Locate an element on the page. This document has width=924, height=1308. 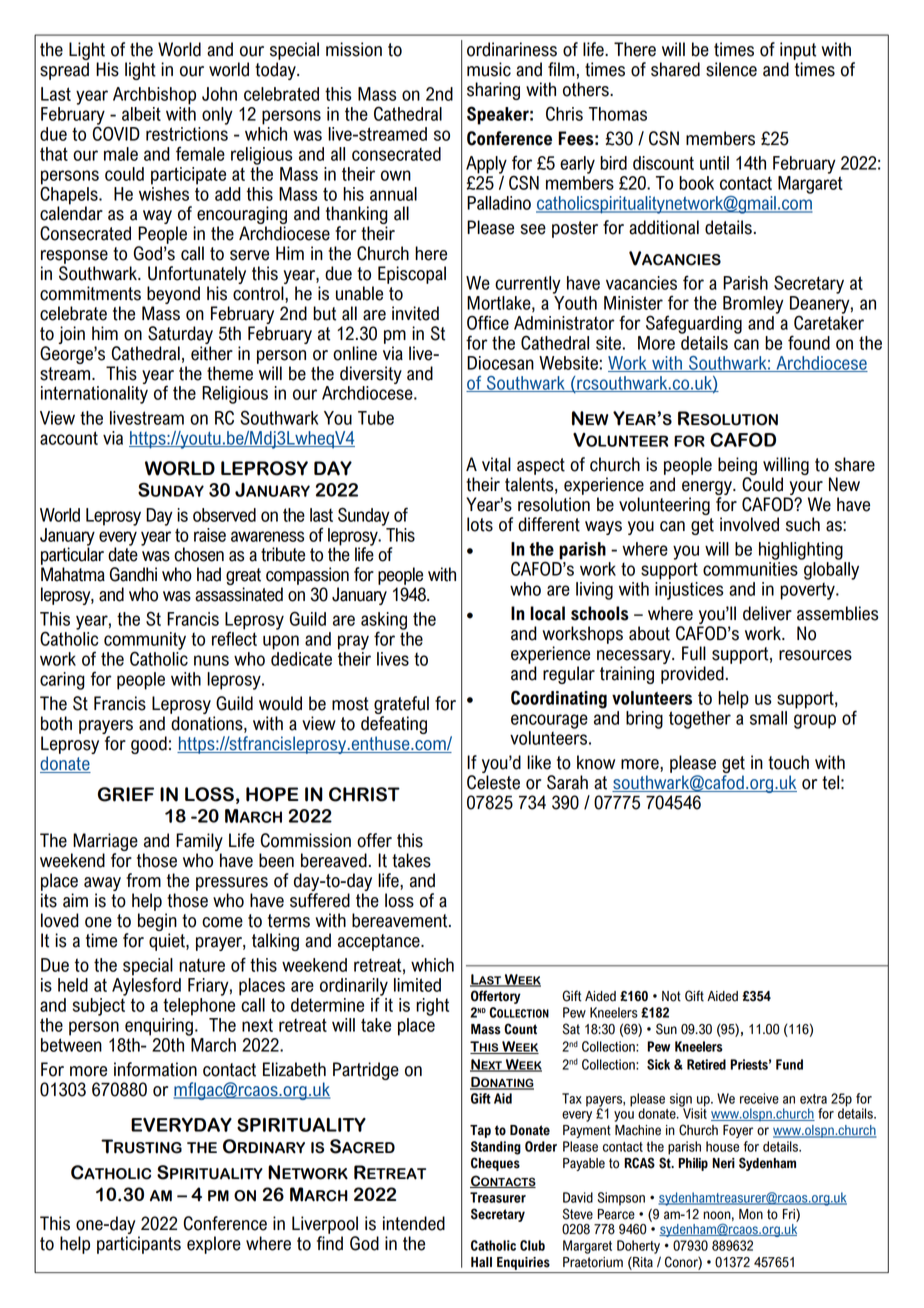
participants is located at coordinates (139, 1245).
